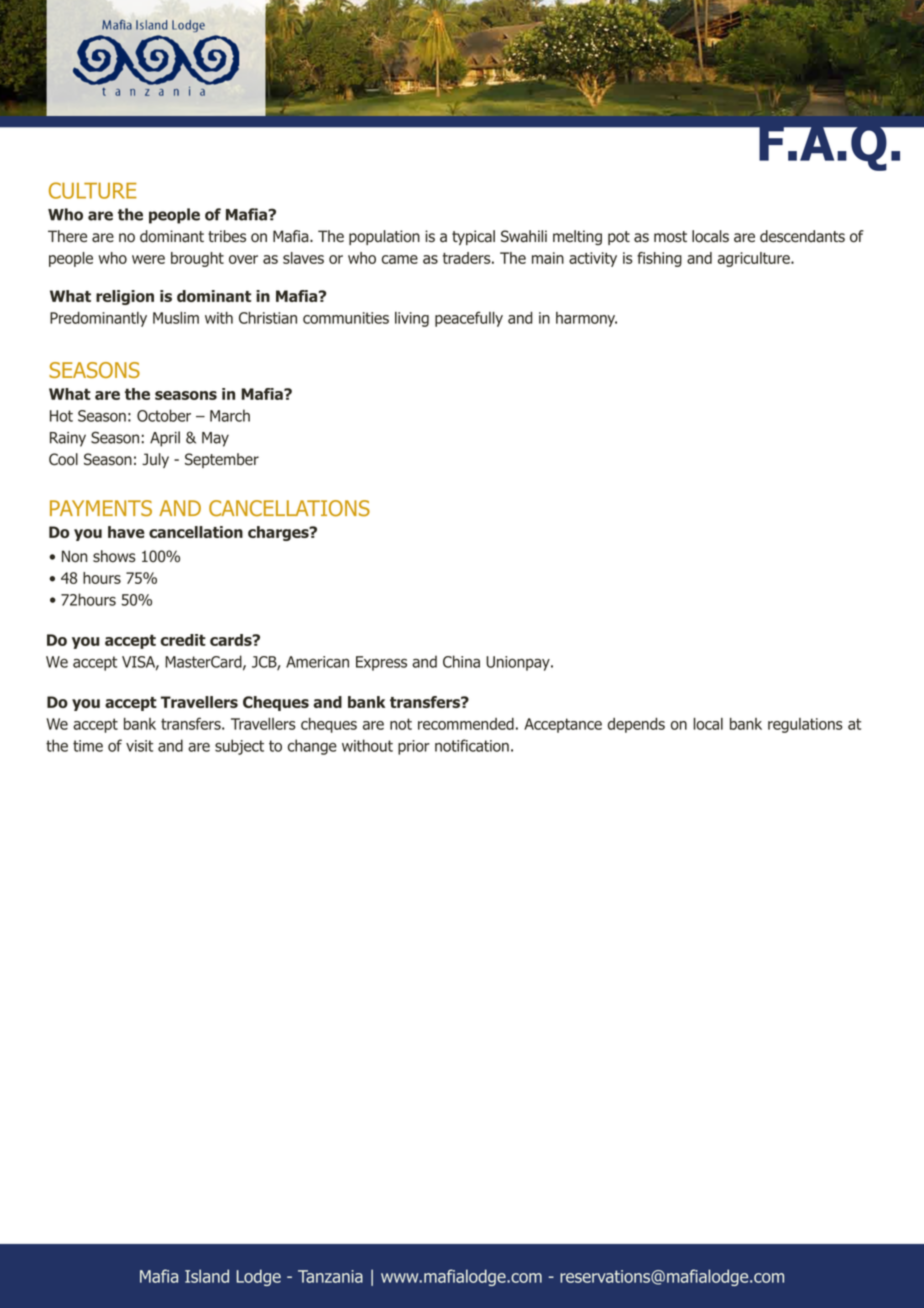  I want to click on prior, so click(414, 747).
